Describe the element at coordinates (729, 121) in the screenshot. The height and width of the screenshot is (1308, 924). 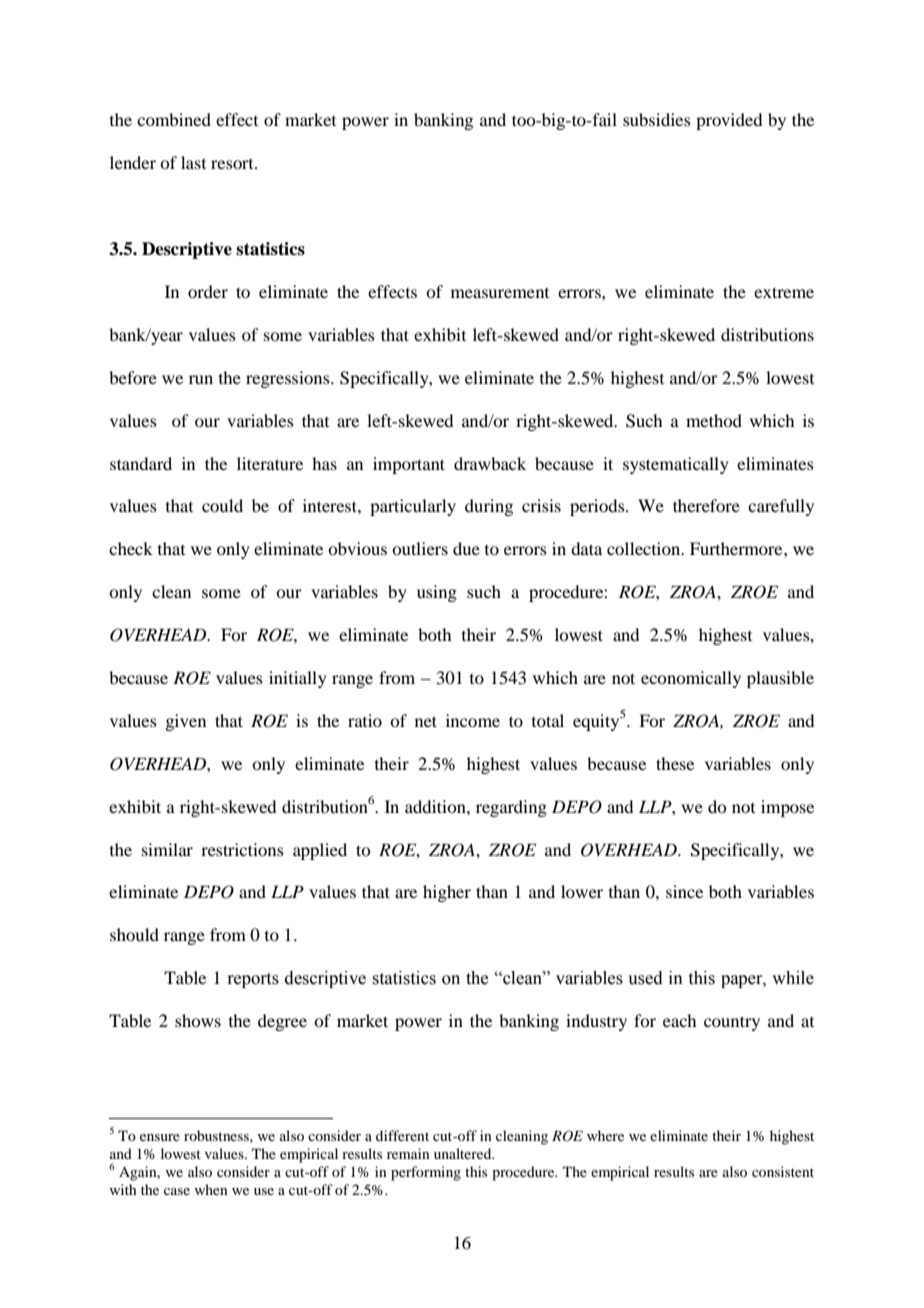
I see `provided` at that location.
